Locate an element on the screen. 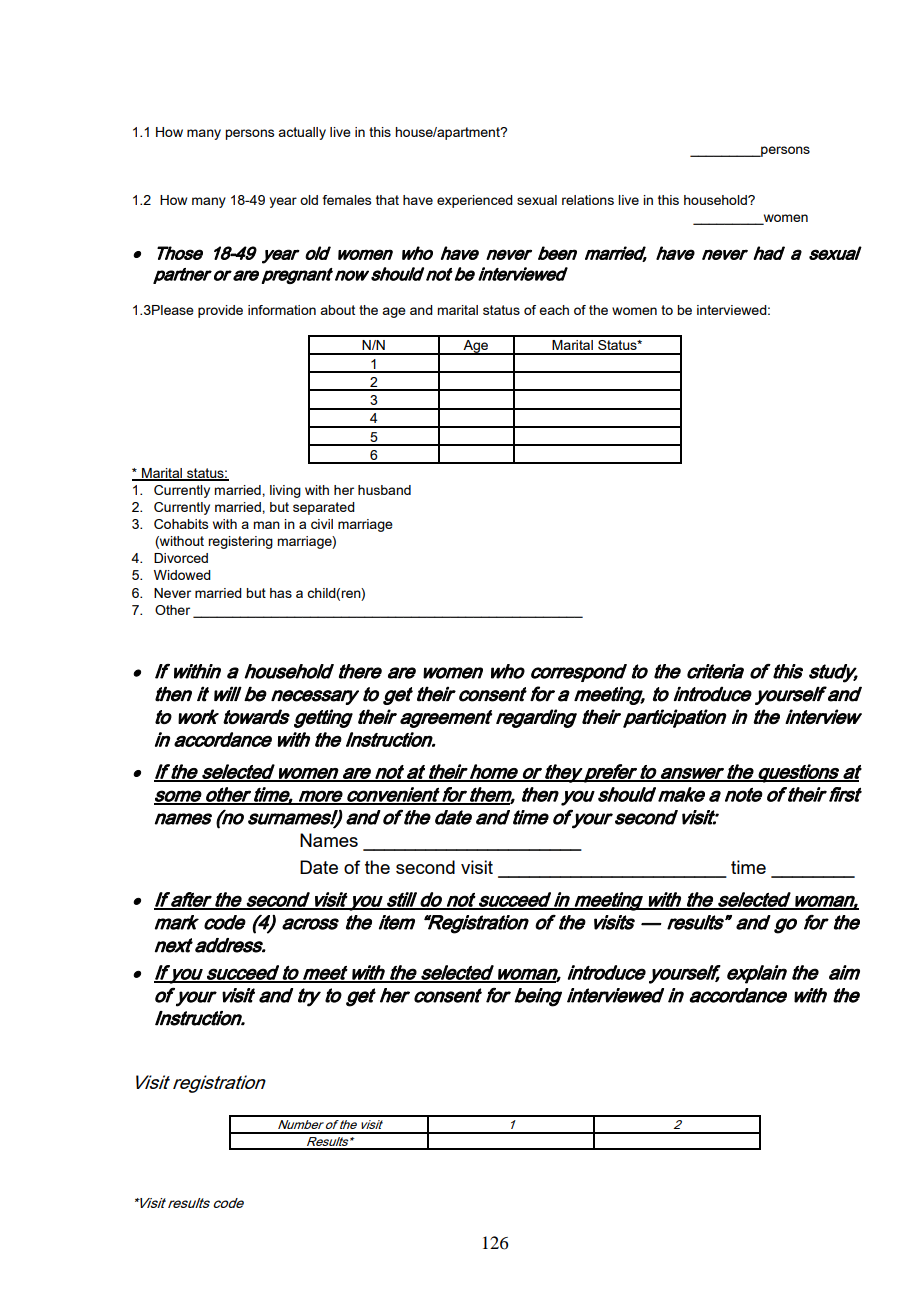  Widowed is located at coordinates (182, 575).
